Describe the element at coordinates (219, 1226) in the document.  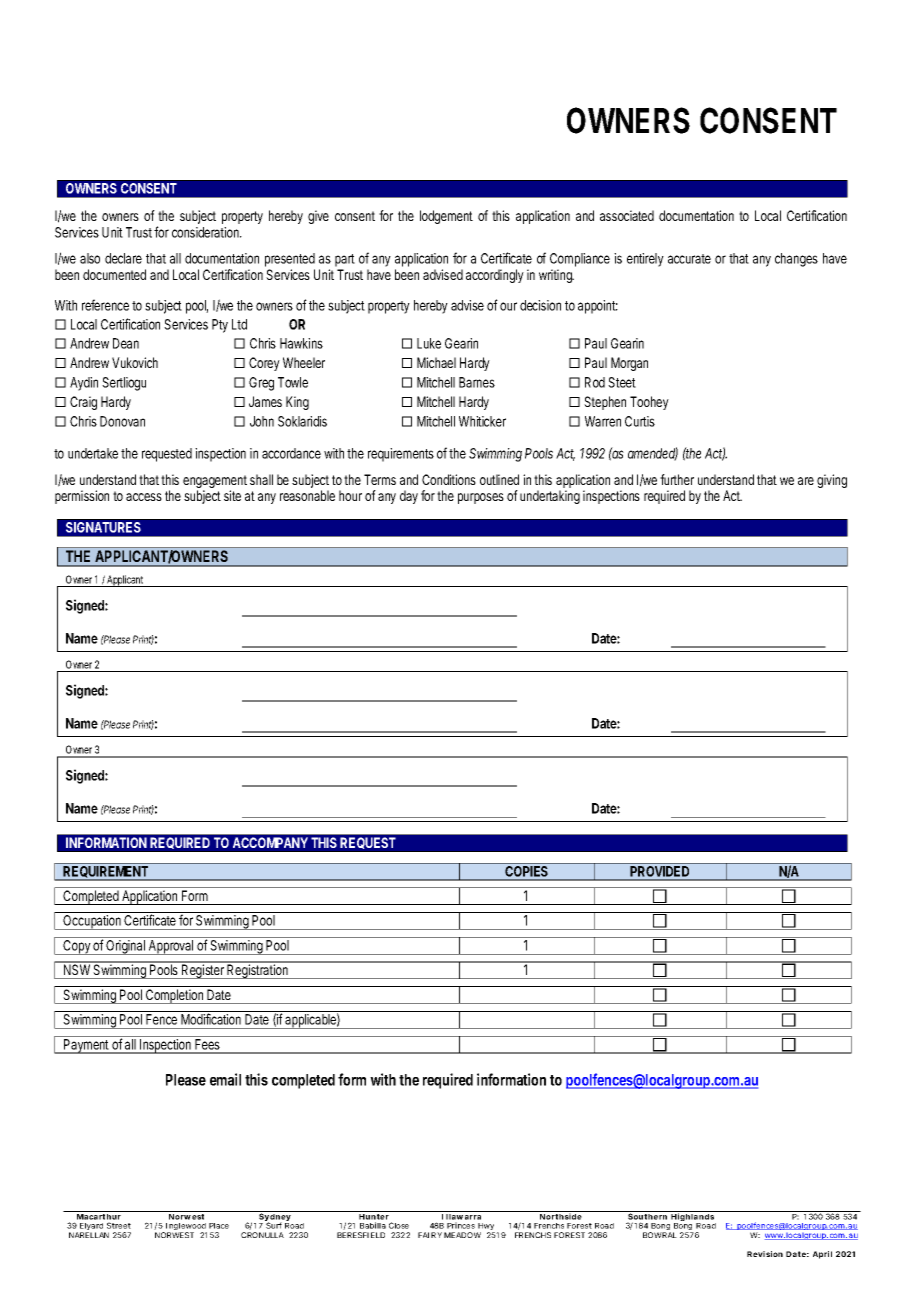
I see `Place` at that location.
